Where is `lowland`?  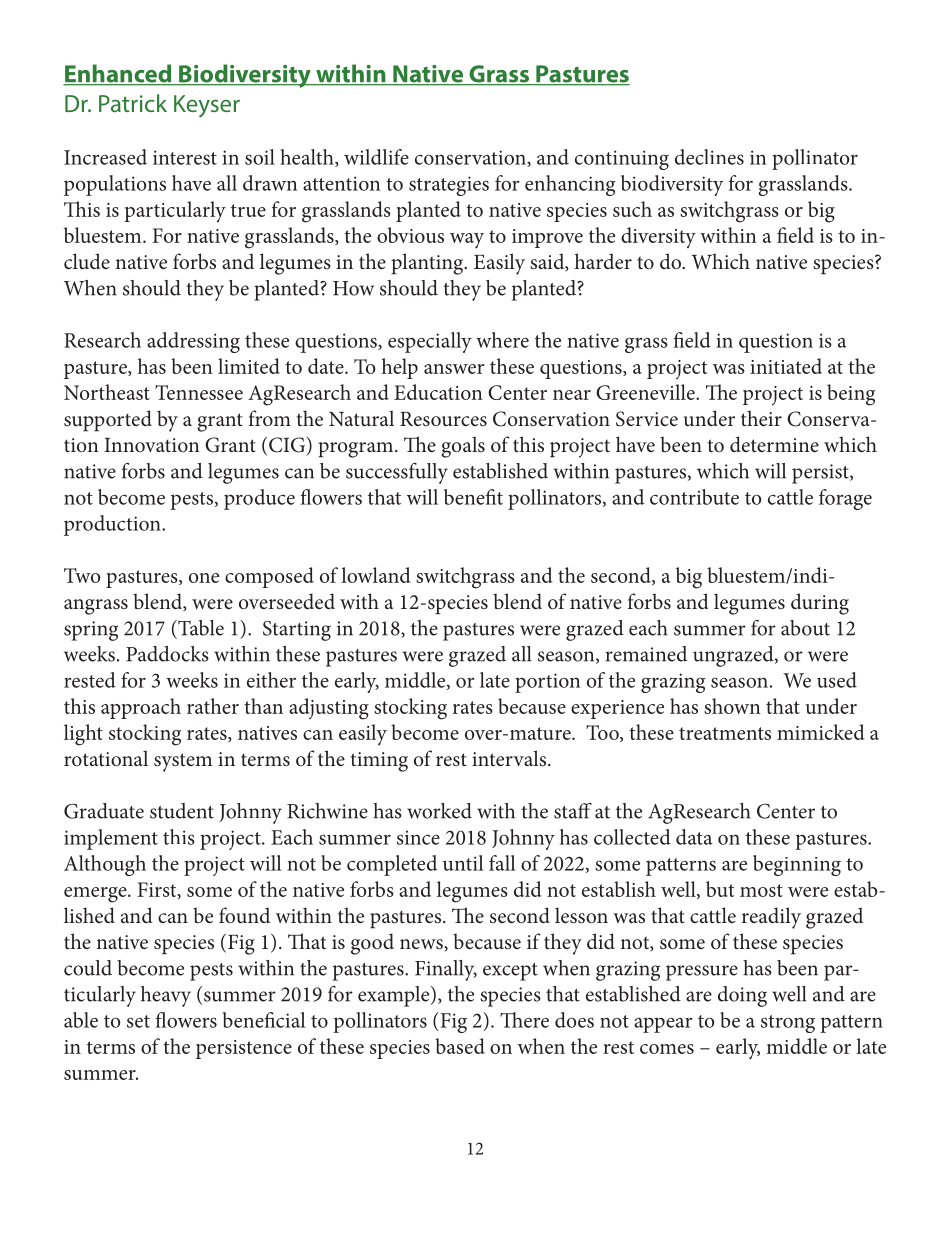
lowland is located at coordinates (375, 575).
